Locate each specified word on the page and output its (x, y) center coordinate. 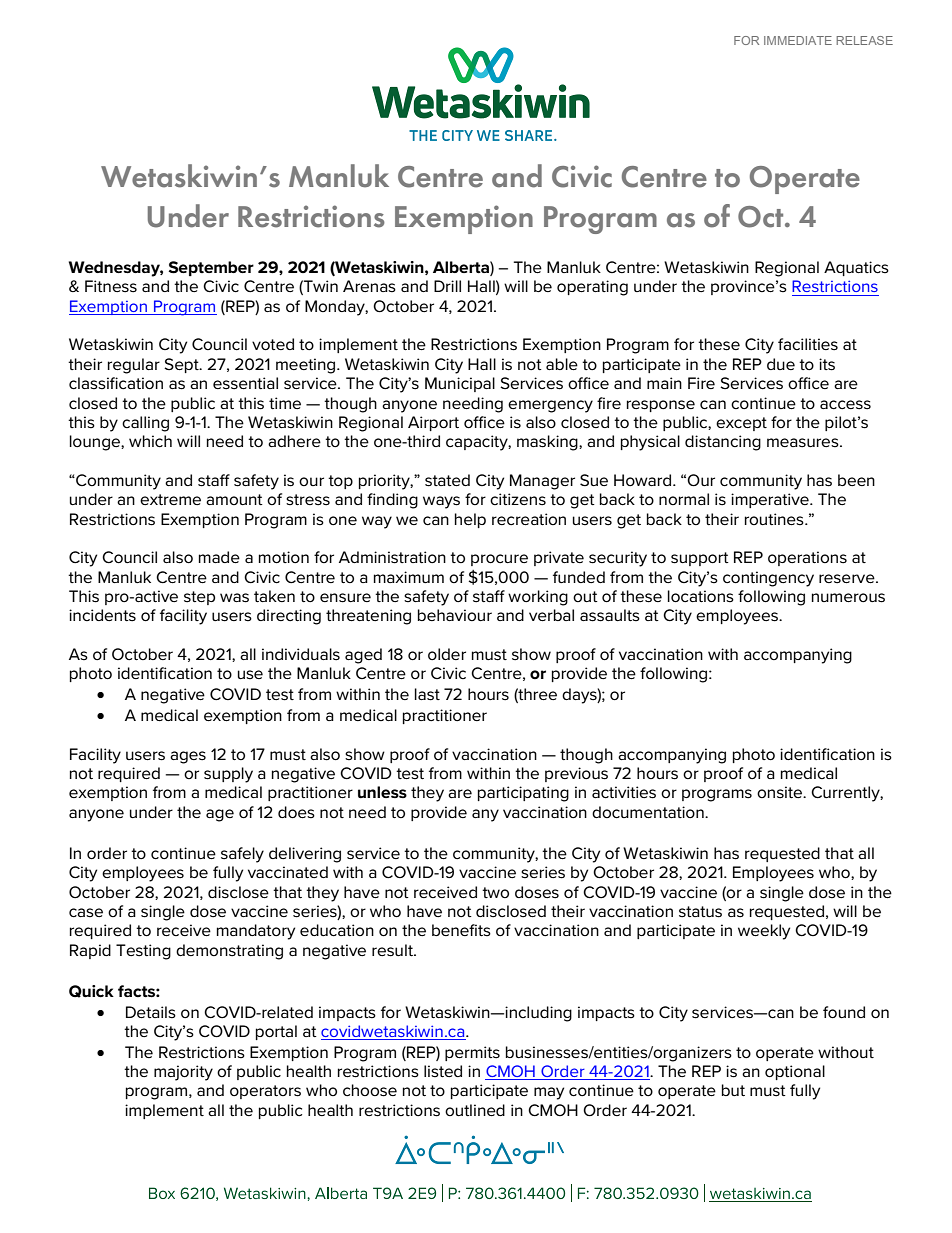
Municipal (460, 384)
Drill (447, 286)
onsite (781, 792)
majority (183, 1073)
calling (145, 424)
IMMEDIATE (798, 40)
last (427, 694)
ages (188, 757)
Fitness (111, 286)
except (741, 424)
